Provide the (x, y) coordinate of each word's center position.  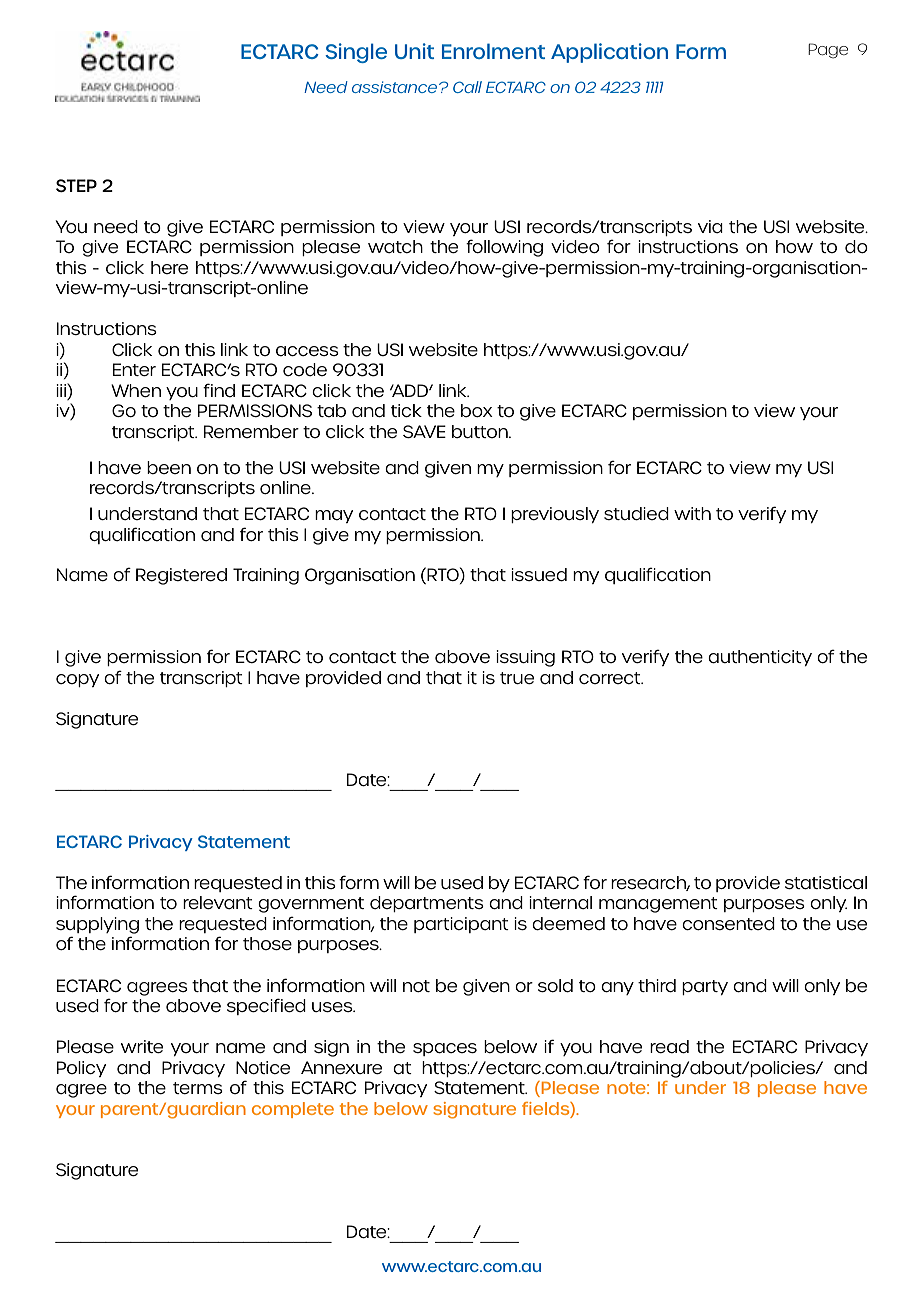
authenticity (760, 658)
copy (77, 680)
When (136, 390)
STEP (76, 185)
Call (467, 87)
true (517, 678)
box (477, 410)
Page (828, 51)
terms (198, 1088)
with (692, 513)
